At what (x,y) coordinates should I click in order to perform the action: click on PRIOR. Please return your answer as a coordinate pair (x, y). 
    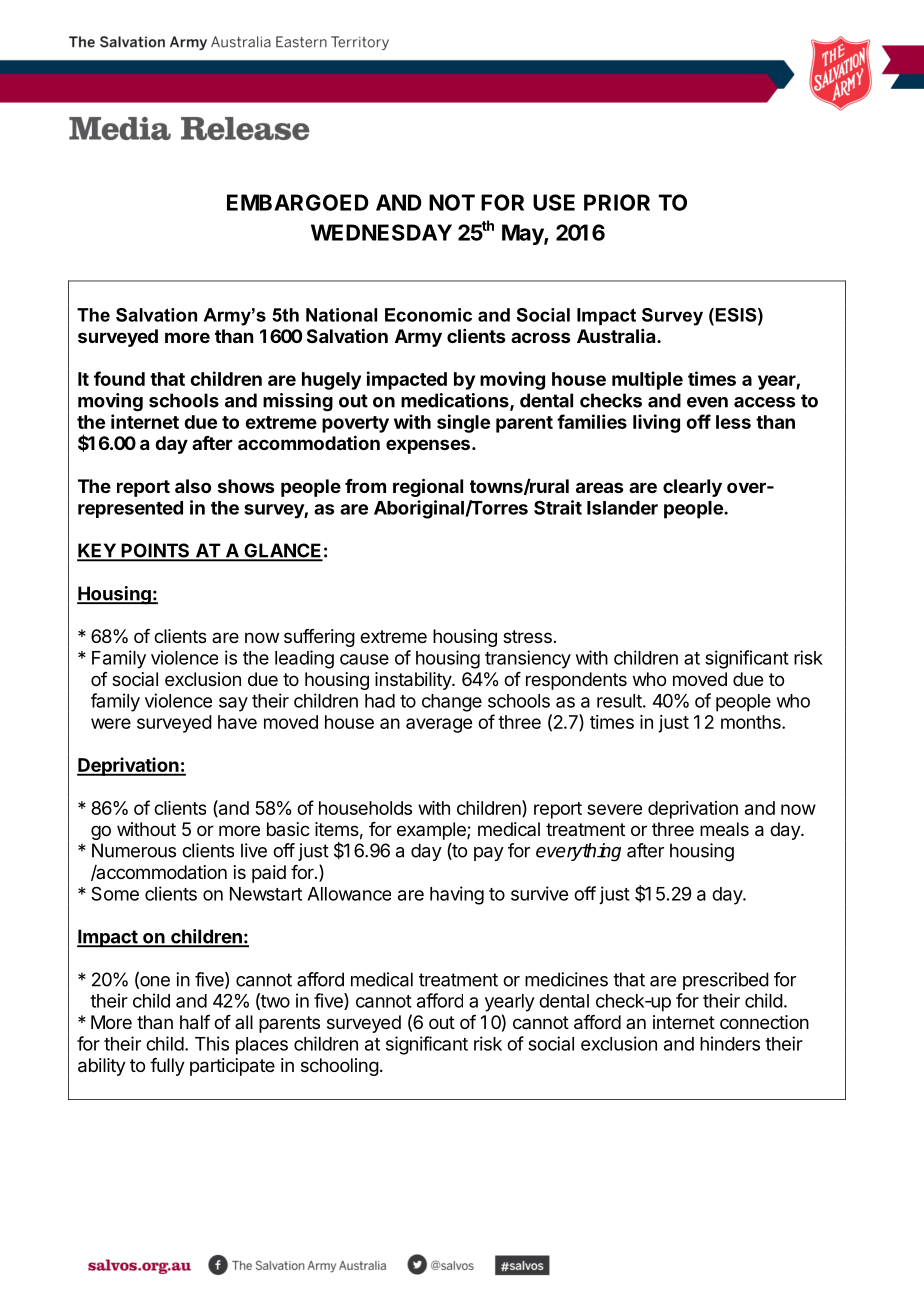
    Looking at the image, I should click on (617, 202).
